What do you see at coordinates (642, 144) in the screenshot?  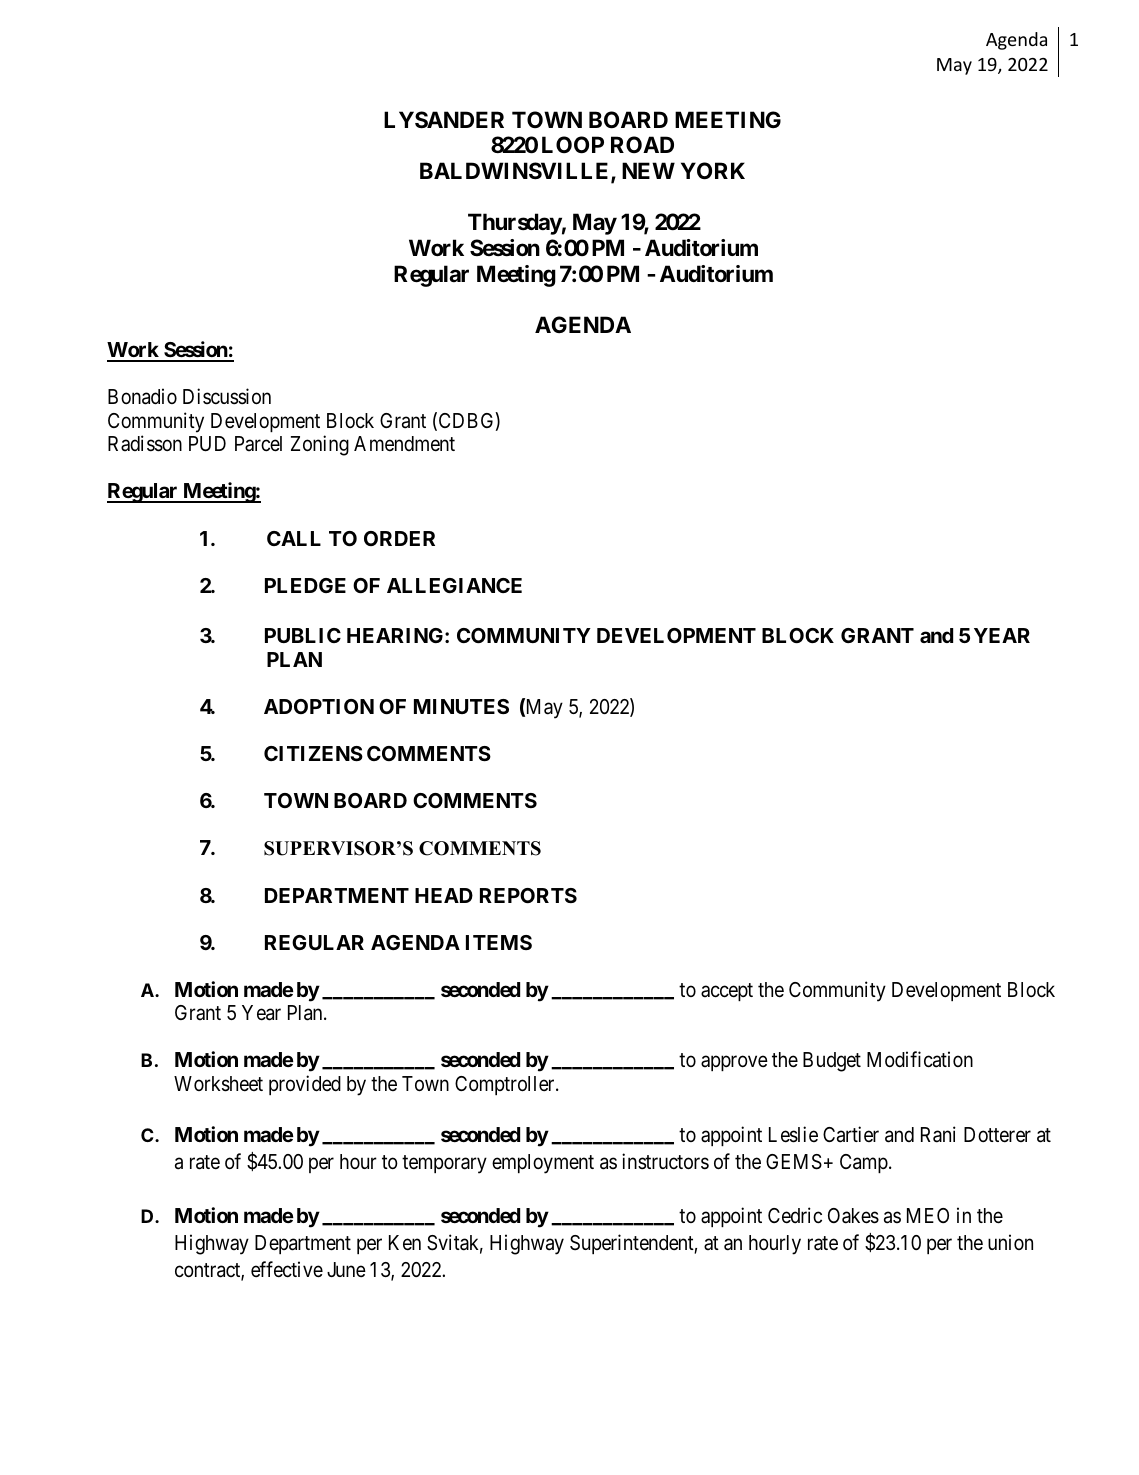 I see `ROAD` at bounding box center [642, 144].
